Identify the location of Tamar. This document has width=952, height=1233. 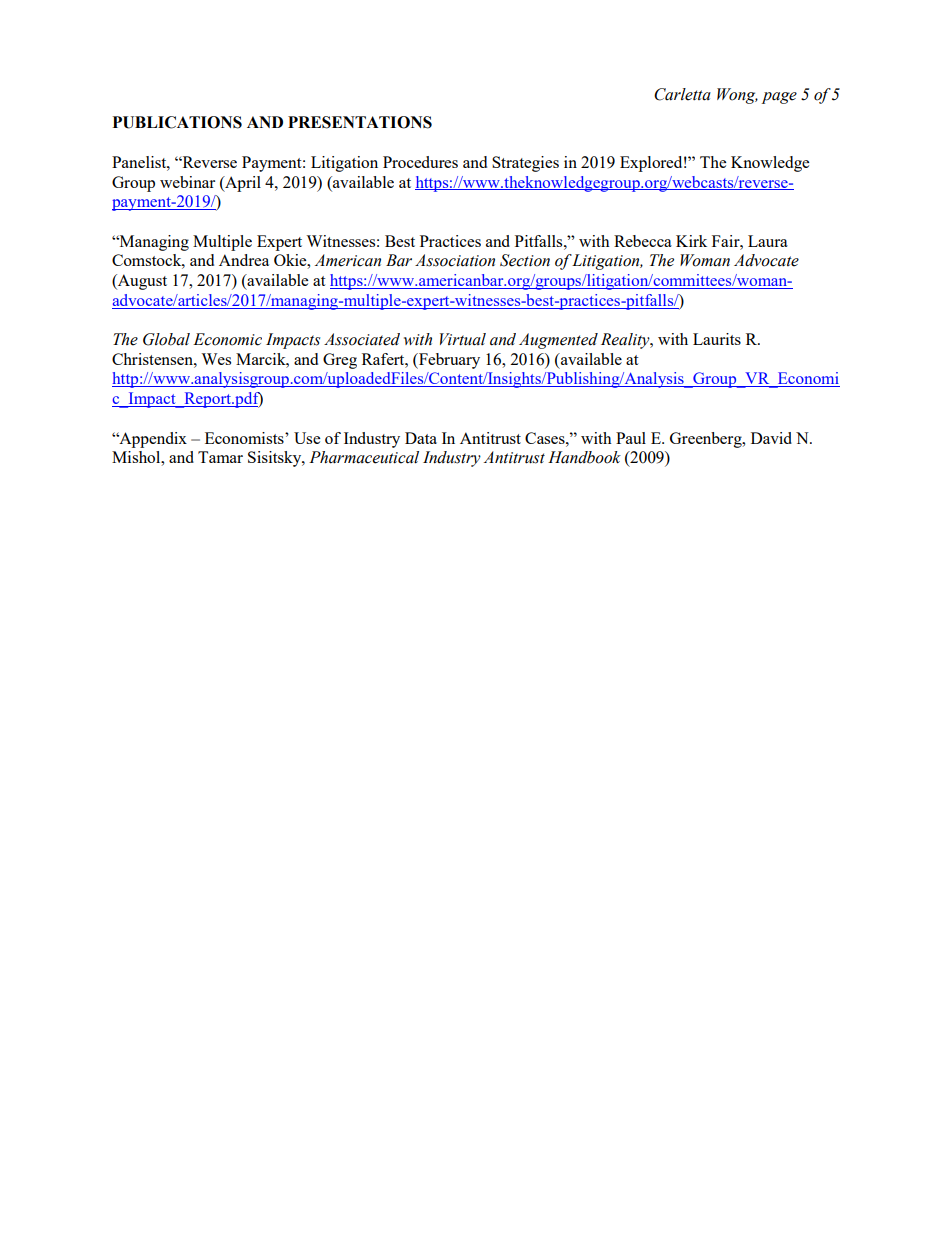
(220, 457).
